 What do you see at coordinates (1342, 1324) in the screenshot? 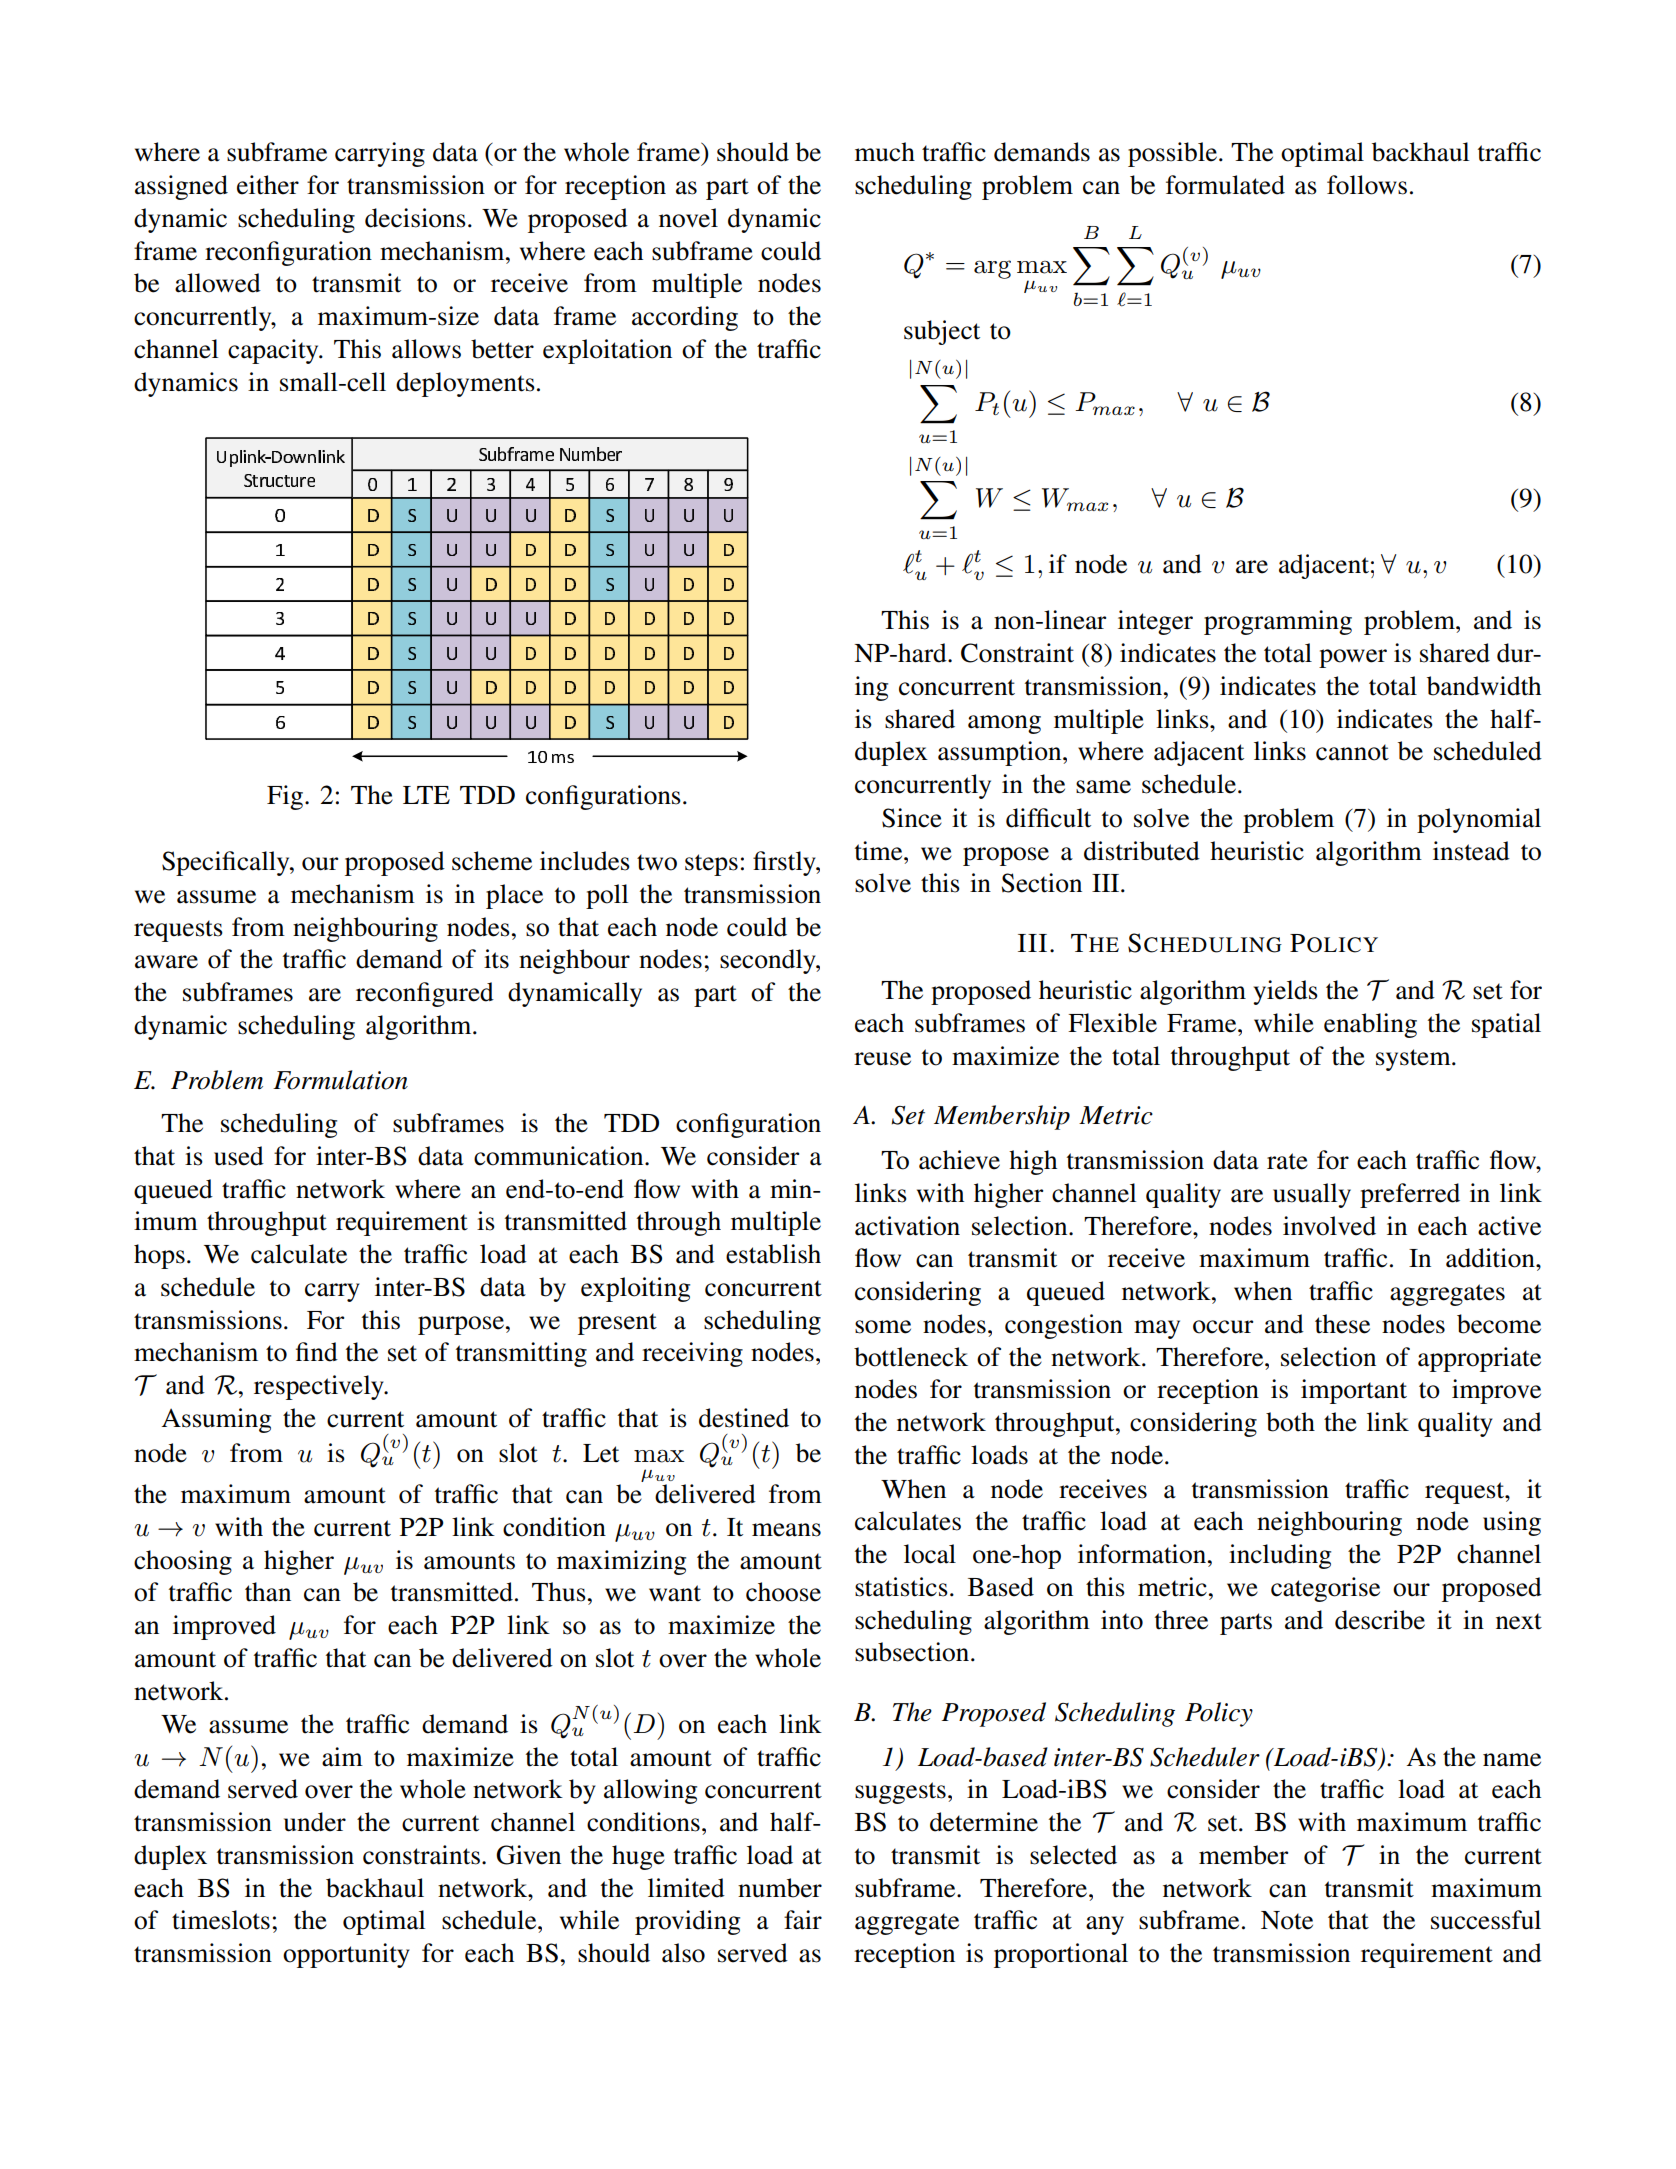
I see `these` at bounding box center [1342, 1324].
